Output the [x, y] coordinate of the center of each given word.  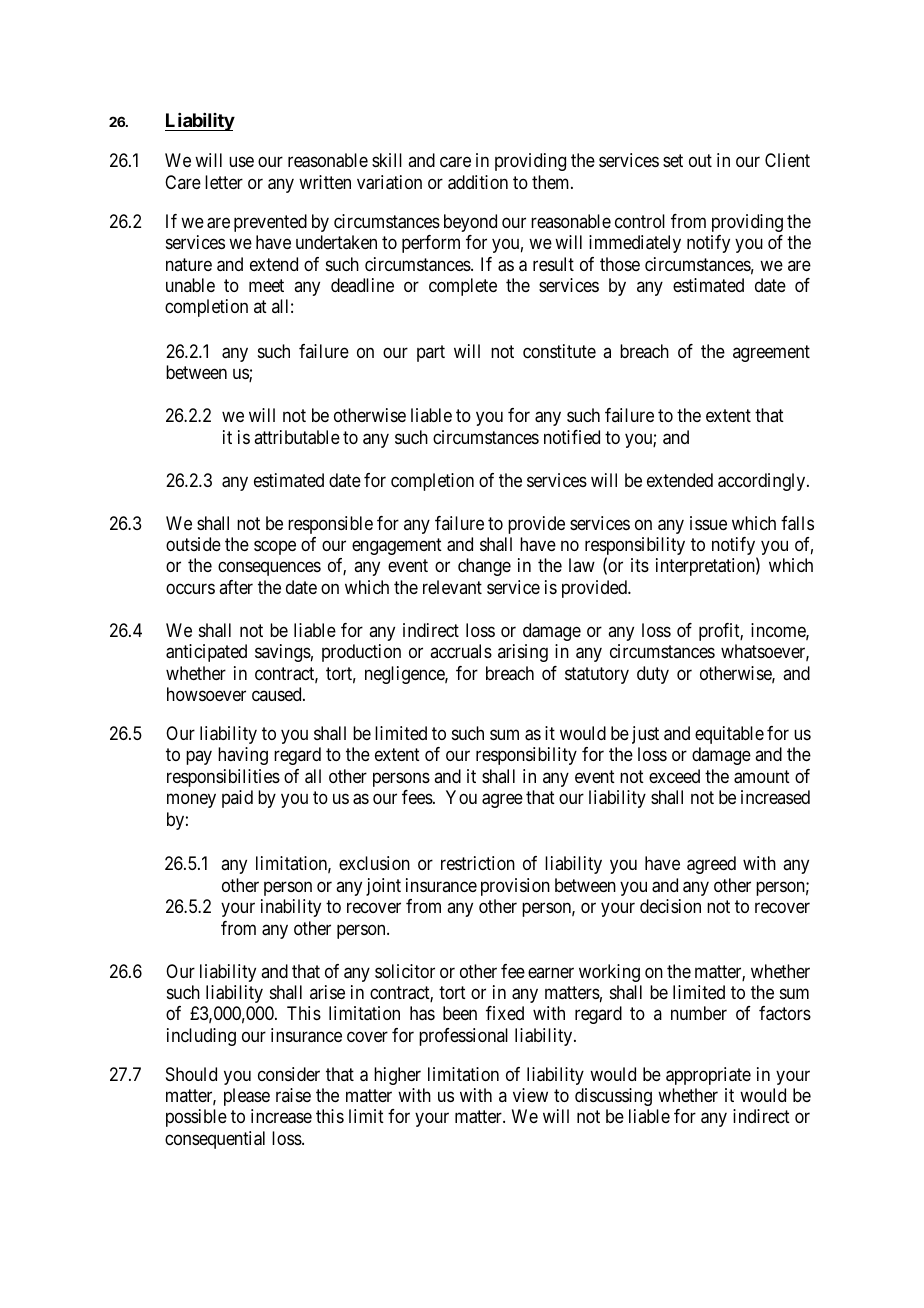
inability [291, 908]
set [673, 161]
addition [478, 182]
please [247, 1097]
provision [515, 887]
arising [523, 653]
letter [224, 182]
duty [653, 675]
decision [670, 906]
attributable [297, 437]
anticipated [206, 653]
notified [572, 437]
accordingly [763, 482]
